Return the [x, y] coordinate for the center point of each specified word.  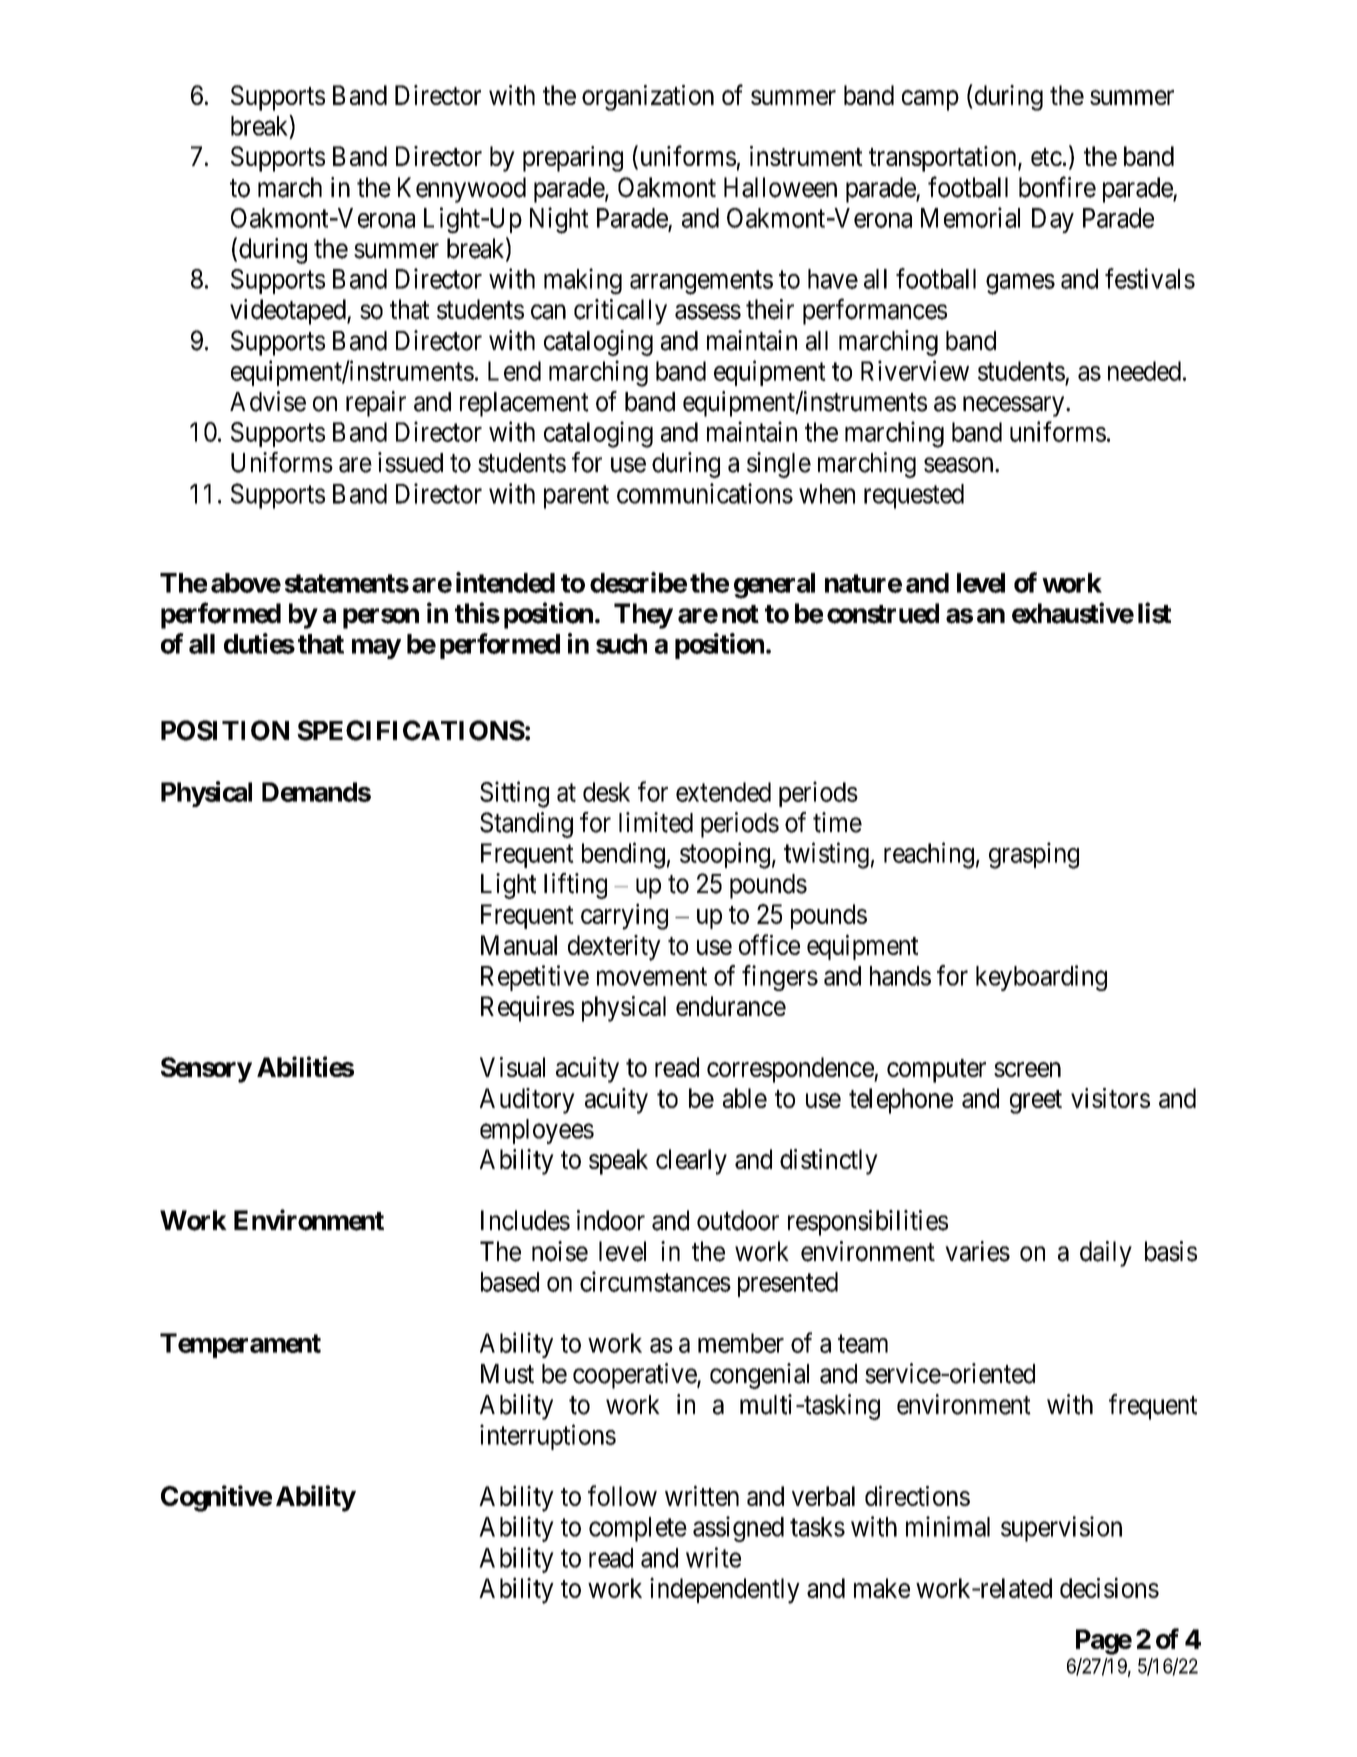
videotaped [289, 312]
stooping [725, 855]
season [960, 465]
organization [648, 98]
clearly [691, 1162]
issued [410, 462]
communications [705, 493]
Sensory [206, 1070]
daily [1106, 1254]
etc [1046, 157]
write [713, 1557]
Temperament [240, 1345]
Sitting [514, 794]
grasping [1034, 855]
